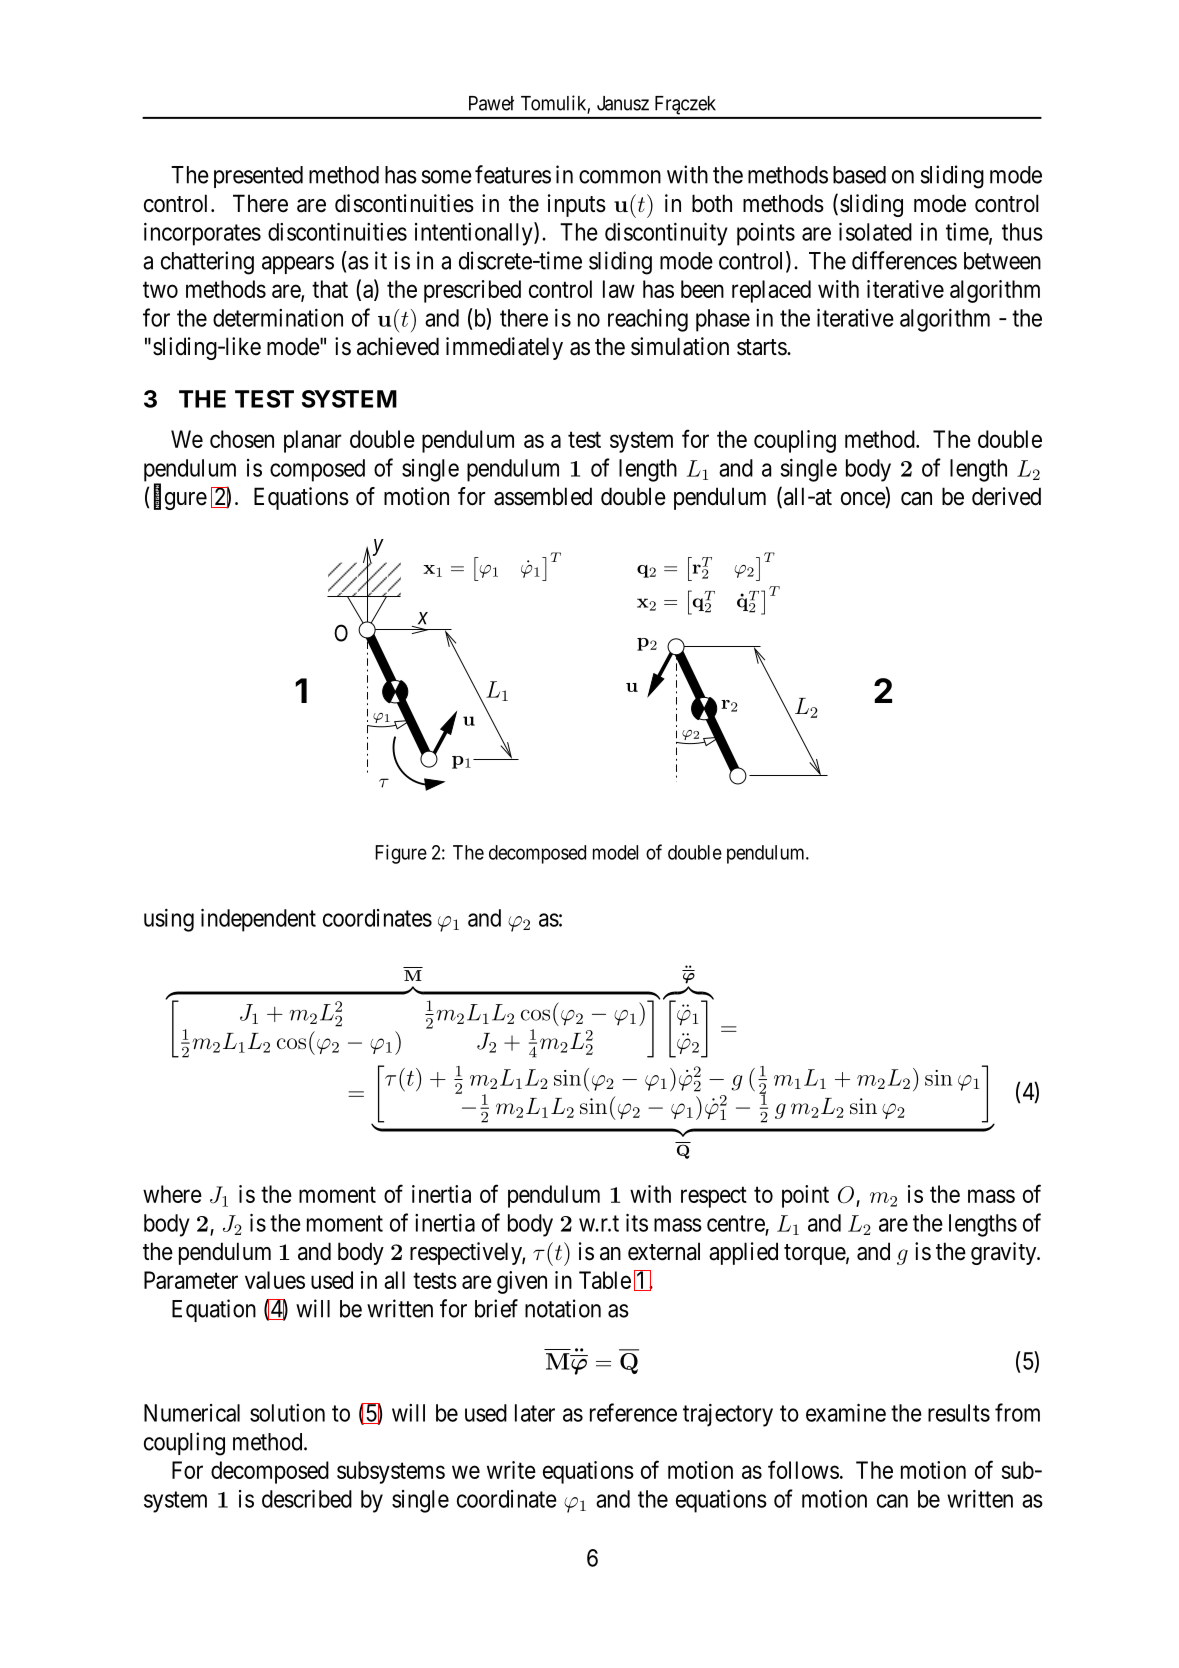 The image size is (1179, 1668). Describe the element at coordinates (258, 920) in the screenshot. I see `independent` at that location.
